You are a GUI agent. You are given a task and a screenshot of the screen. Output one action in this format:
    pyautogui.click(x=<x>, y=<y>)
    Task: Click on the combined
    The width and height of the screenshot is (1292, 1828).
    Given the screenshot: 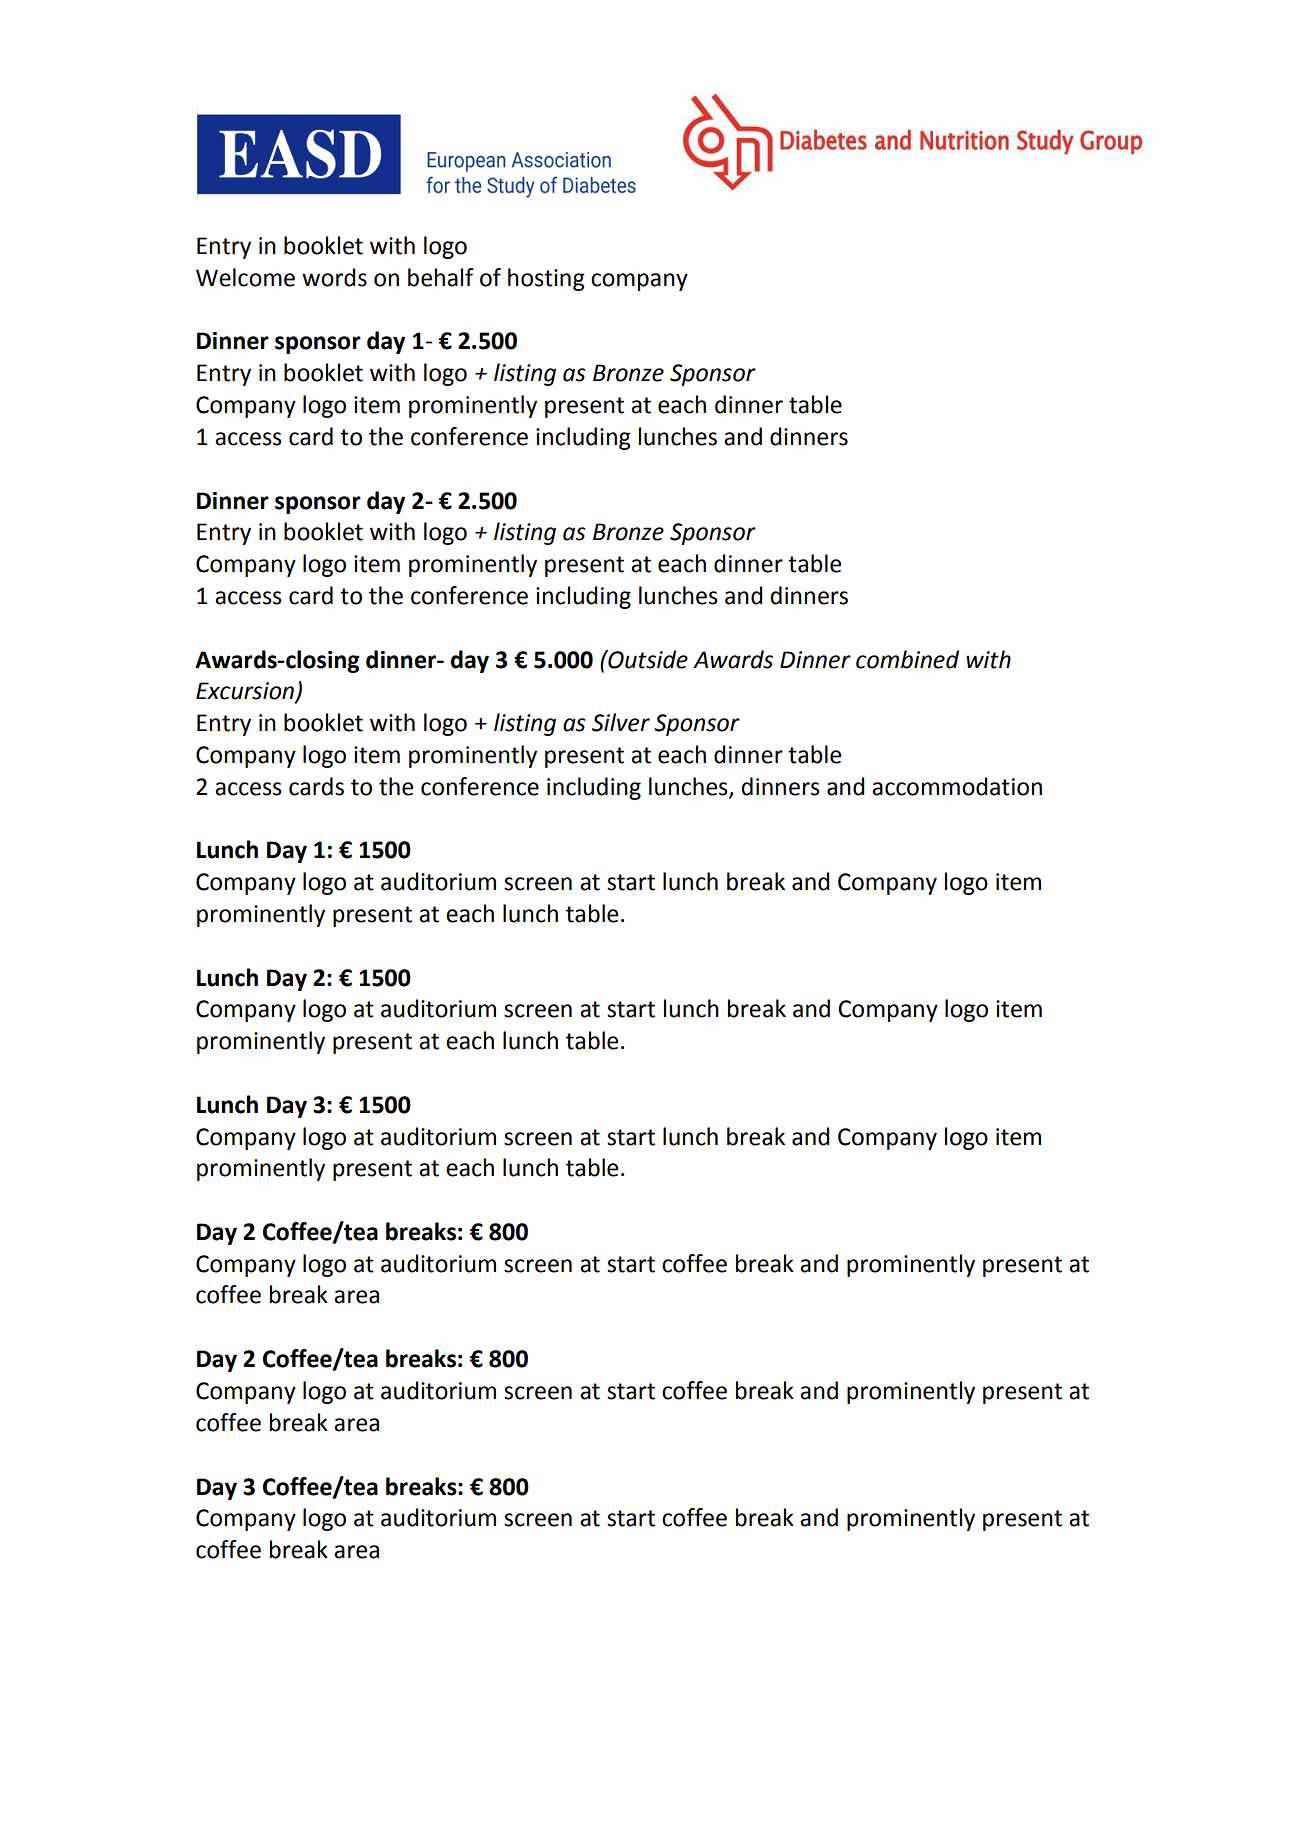 What is the action you would take?
    pyautogui.click(x=907, y=659)
